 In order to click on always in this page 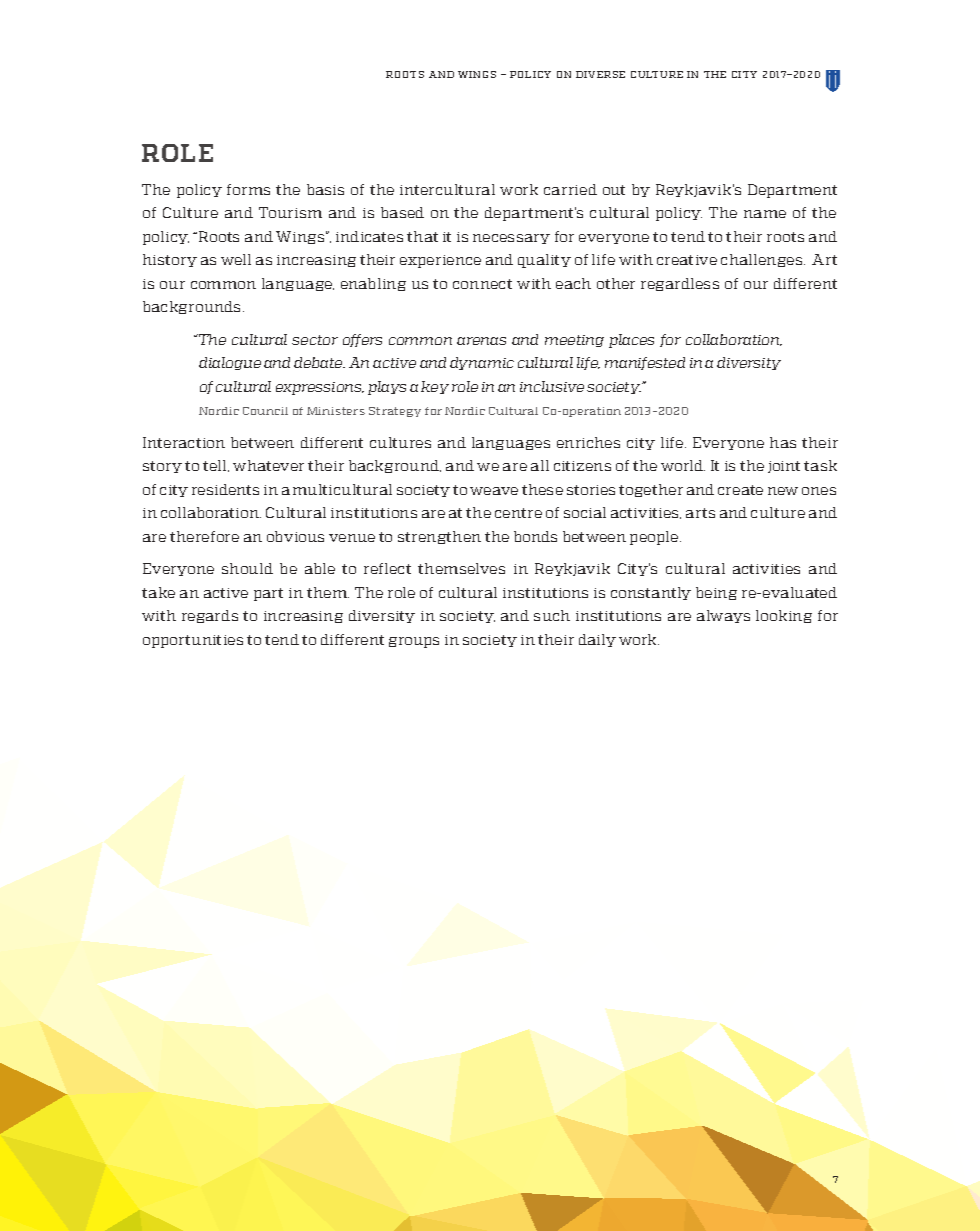, I will do `click(723, 616)`.
